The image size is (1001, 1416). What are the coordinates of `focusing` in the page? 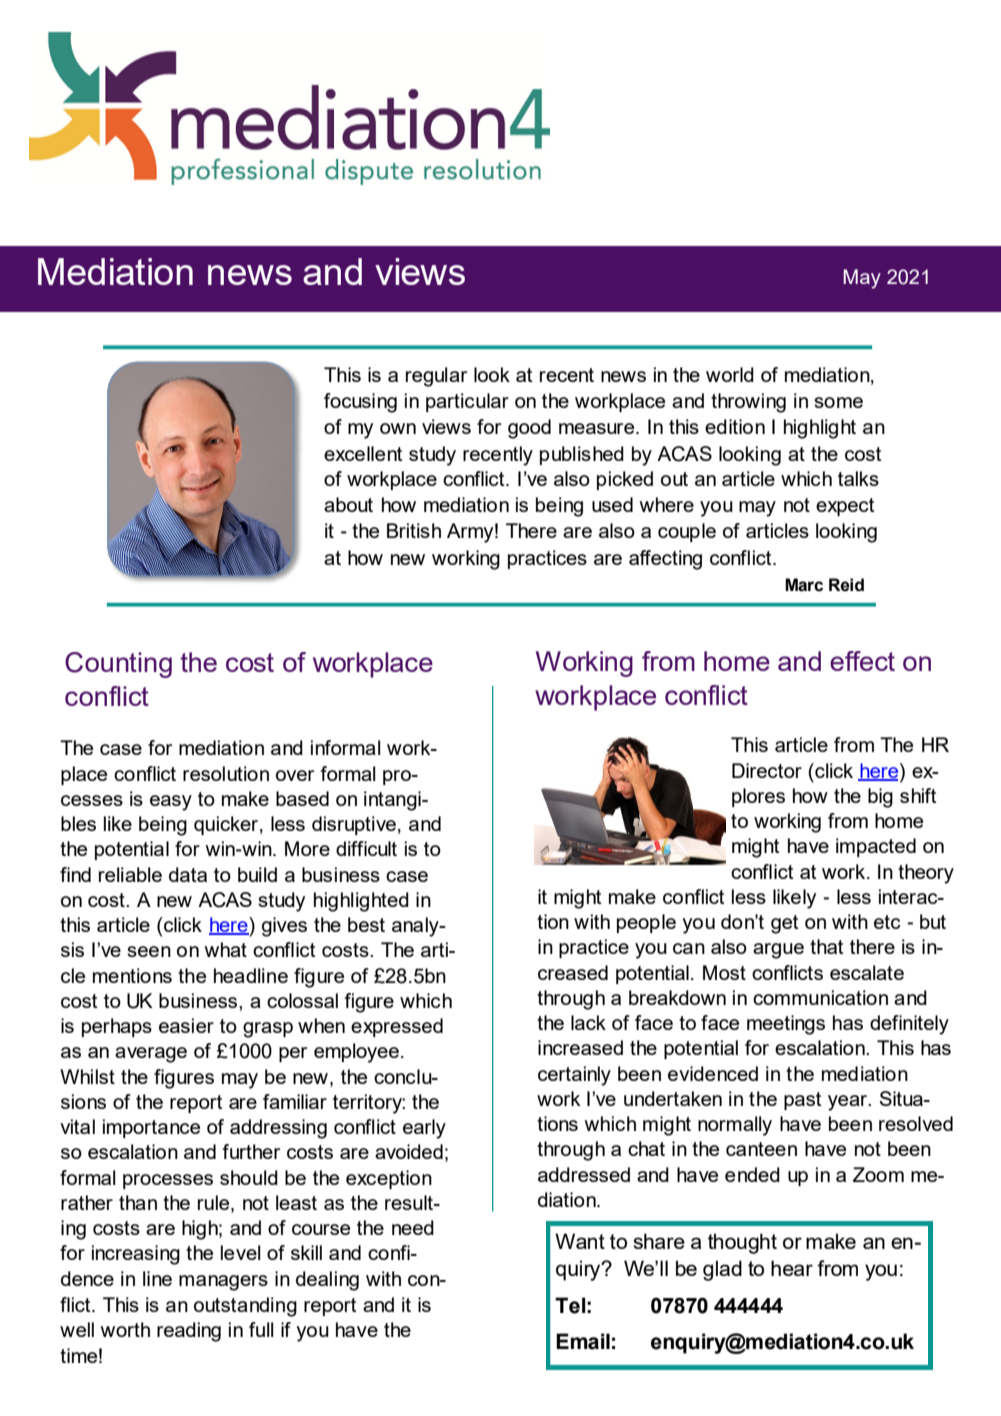 It's located at (360, 403).
